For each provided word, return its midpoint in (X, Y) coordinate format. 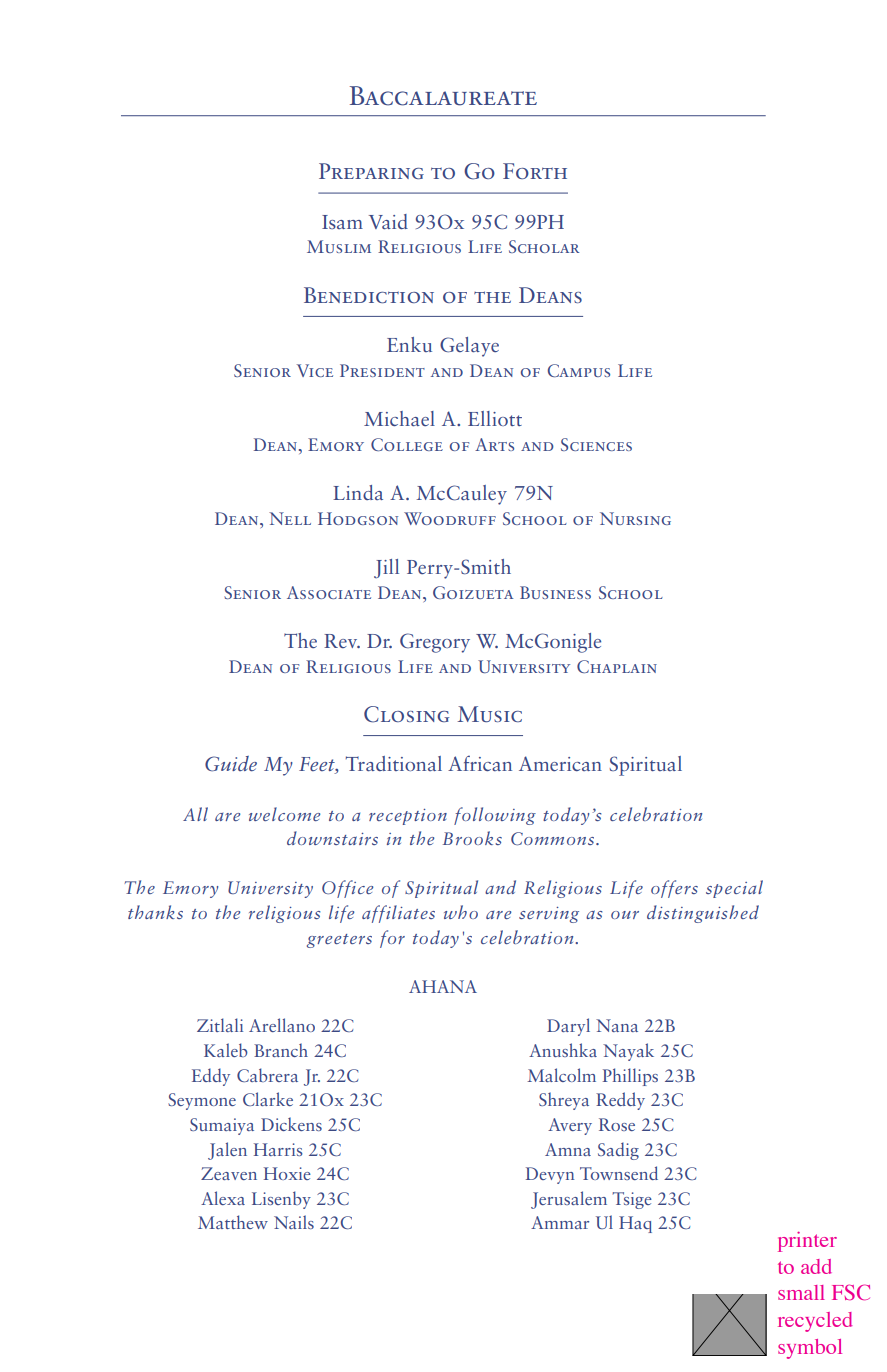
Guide (231, 764)
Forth (535, 171)
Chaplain (617, 666)
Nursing (635, 518)
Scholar (544, 246)
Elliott (495, 418)
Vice (315, 370)
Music (489, 714)
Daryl (568, 1027)
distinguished (703, 914)
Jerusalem (569, 1200)
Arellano (282, 1025)
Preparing (371, 171)
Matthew (233, 1222)
